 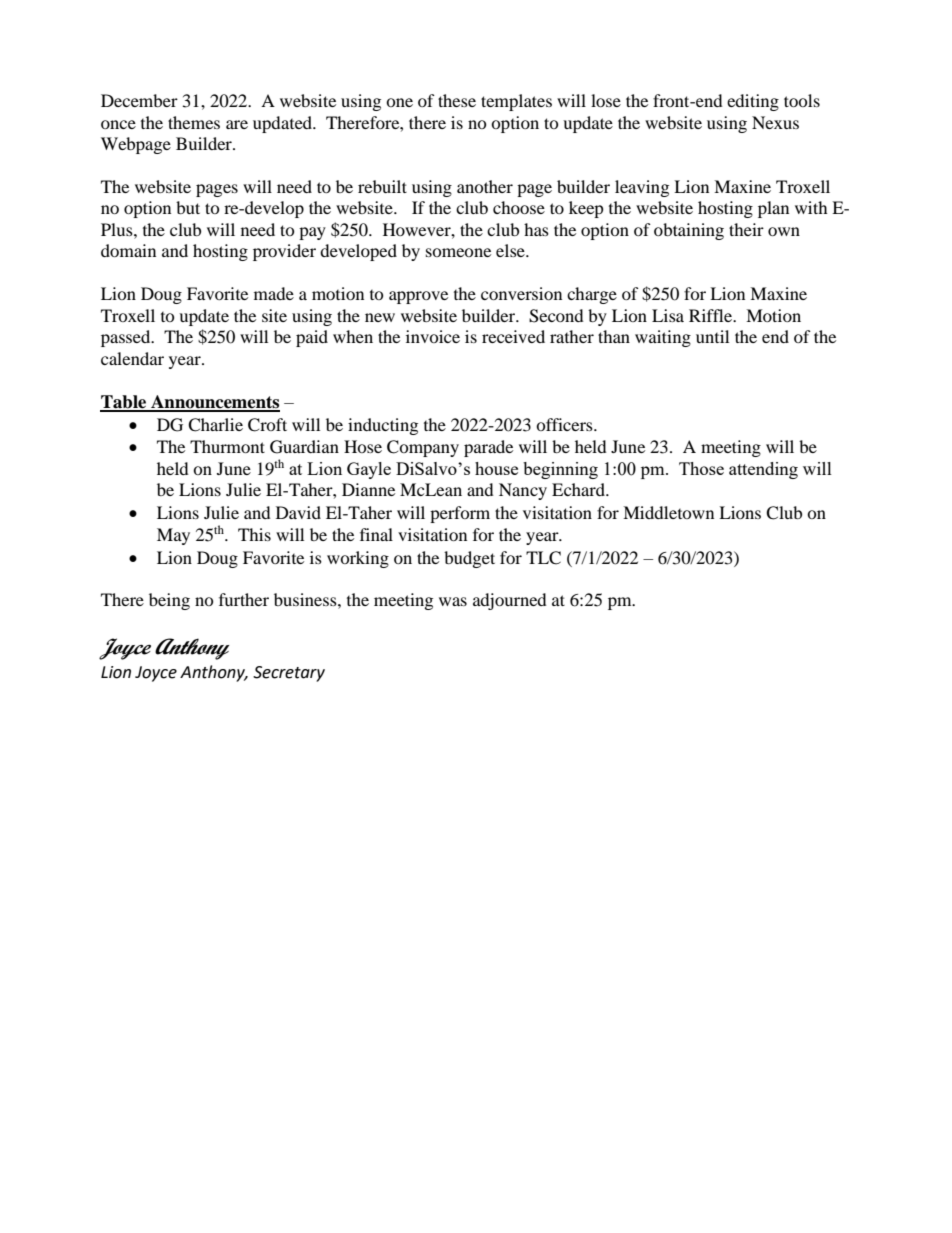 I want to click on themes, so click(x=194, y=122).
